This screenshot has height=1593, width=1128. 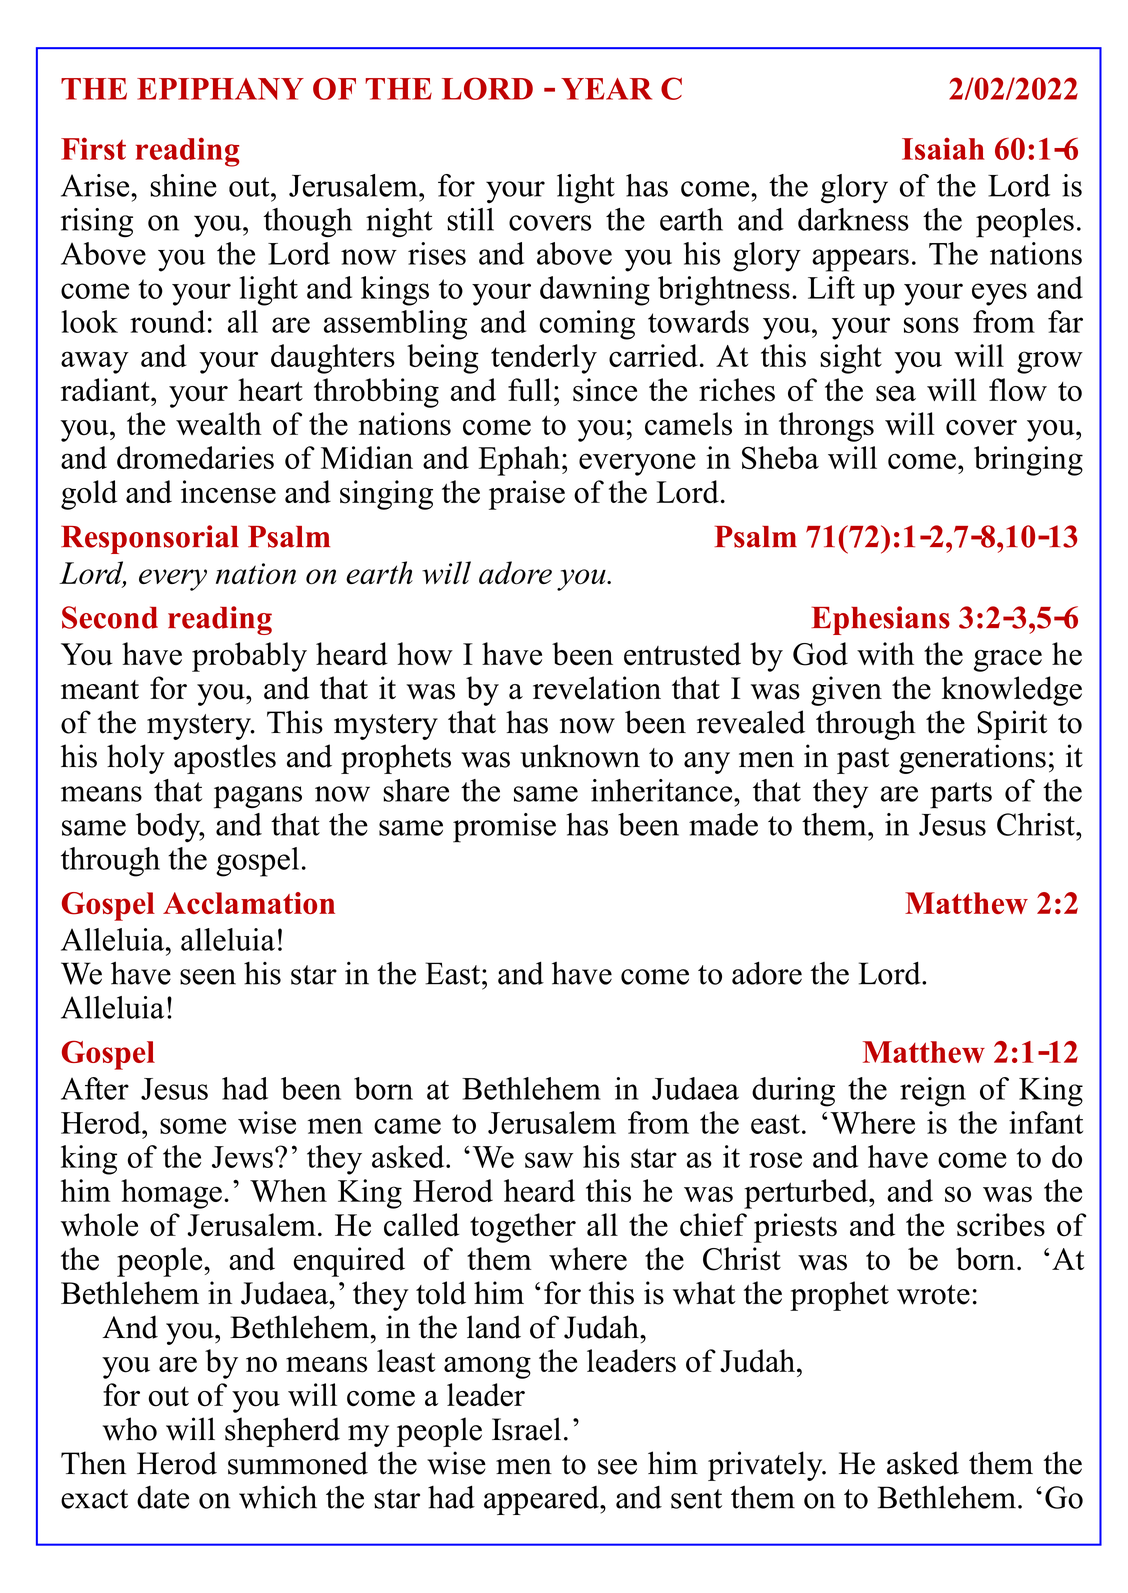 I want to click on date, so click(x=163, y=1497).
